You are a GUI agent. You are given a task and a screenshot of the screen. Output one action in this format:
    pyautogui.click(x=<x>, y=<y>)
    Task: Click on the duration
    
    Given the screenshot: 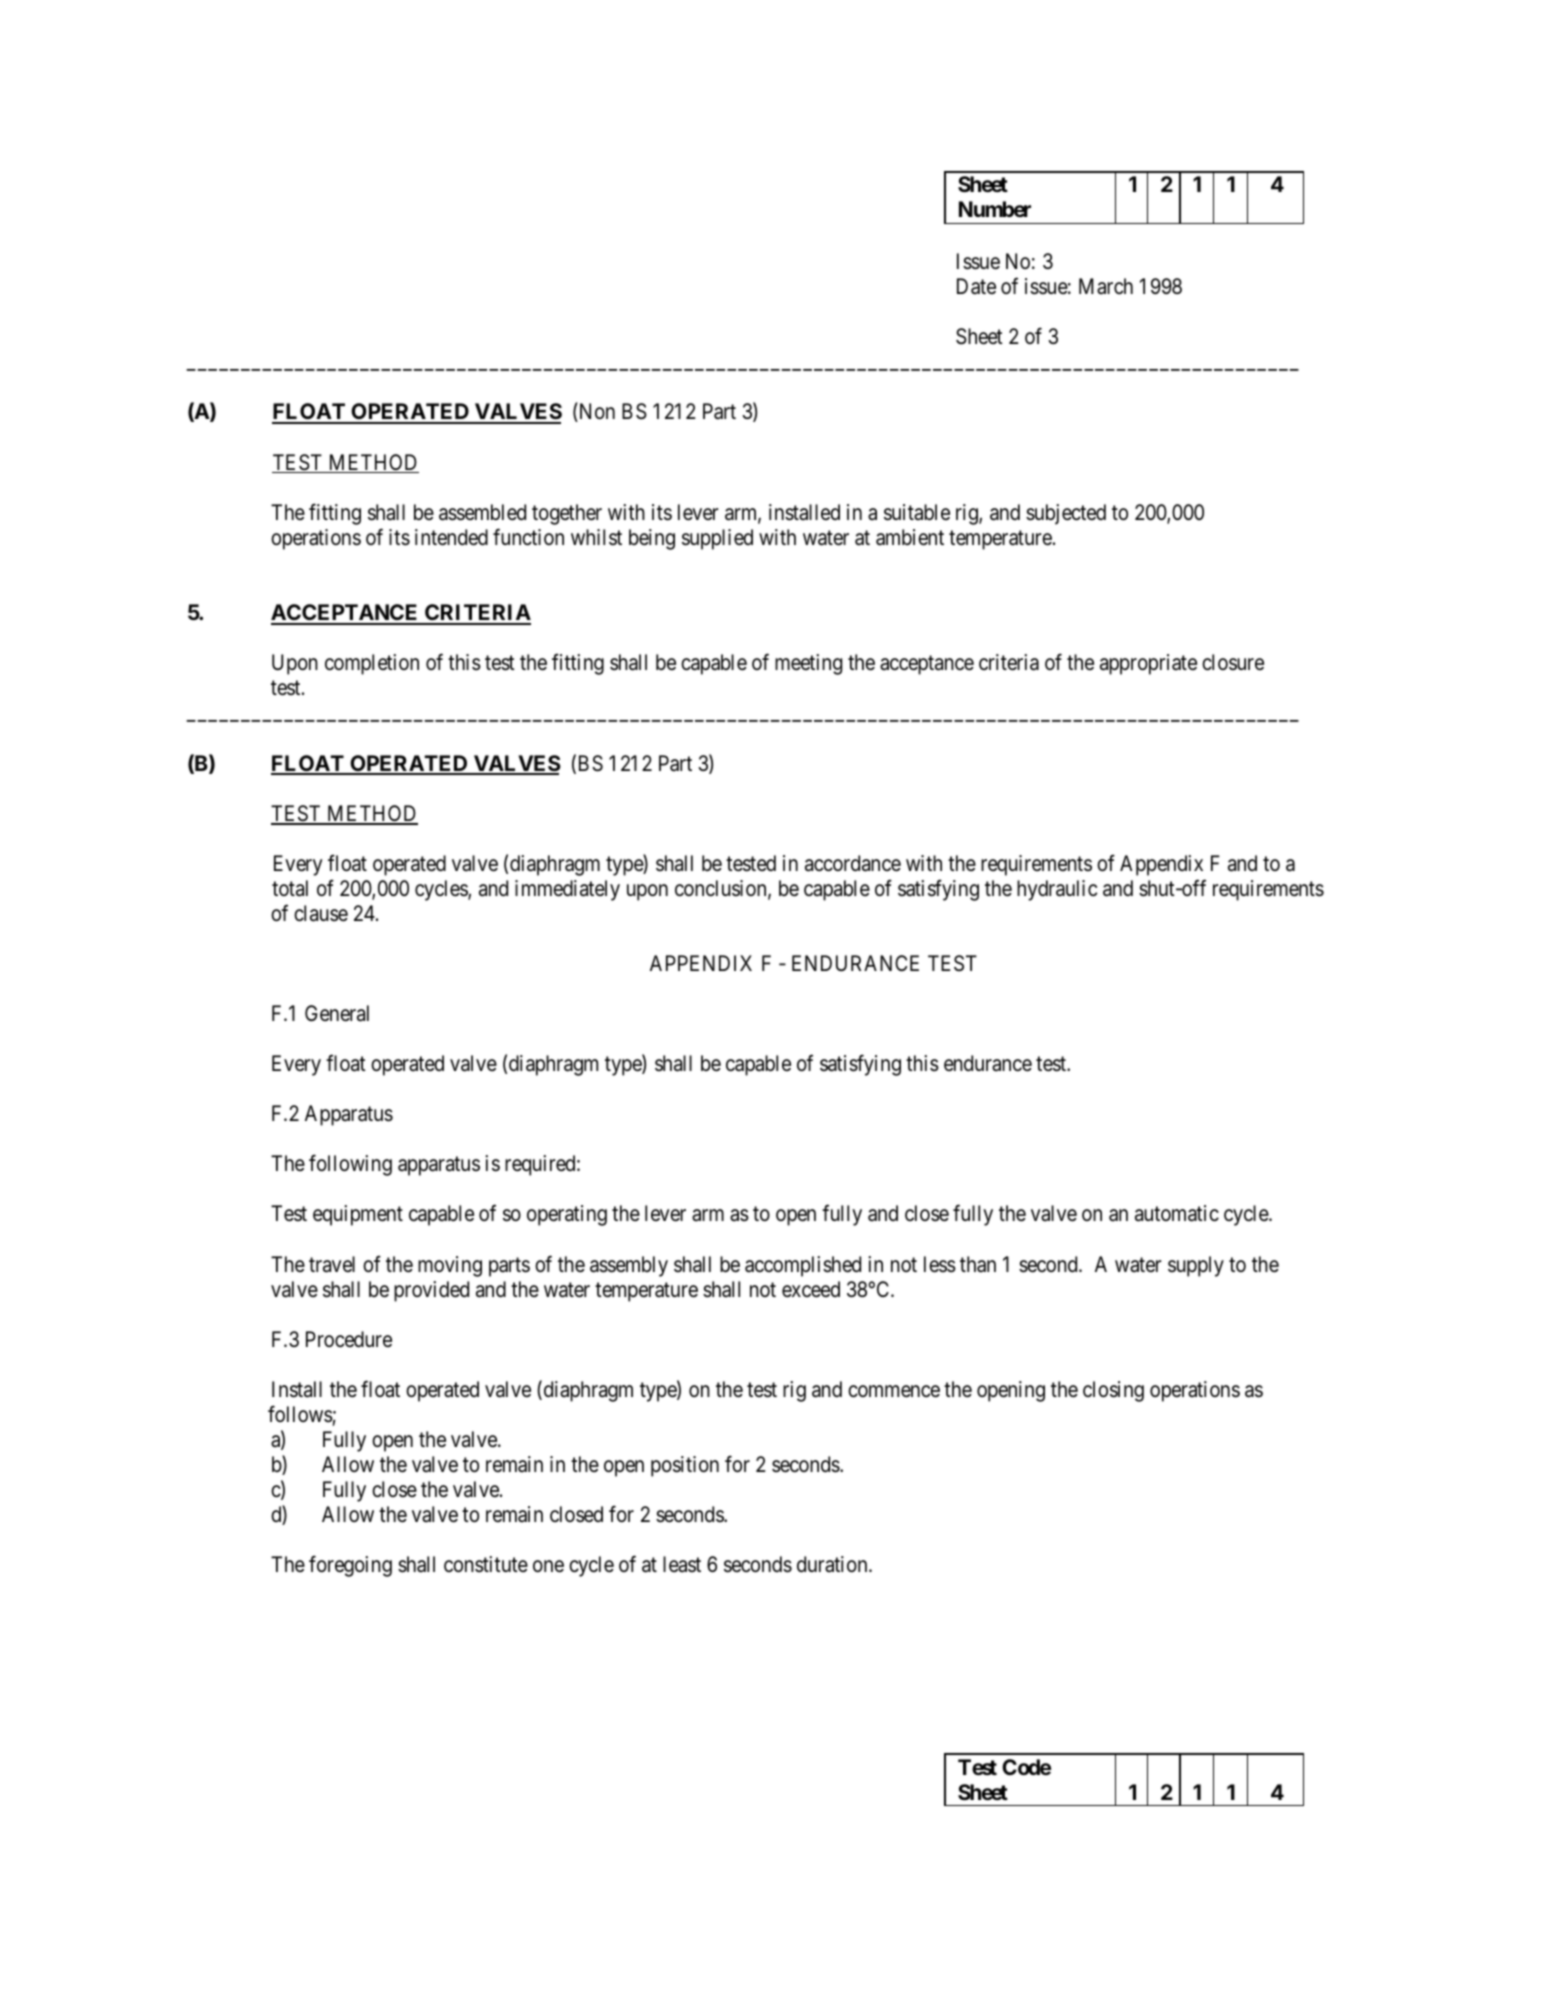 What is the action you would take?
    pyautogui.click(x=833, y=1564)
